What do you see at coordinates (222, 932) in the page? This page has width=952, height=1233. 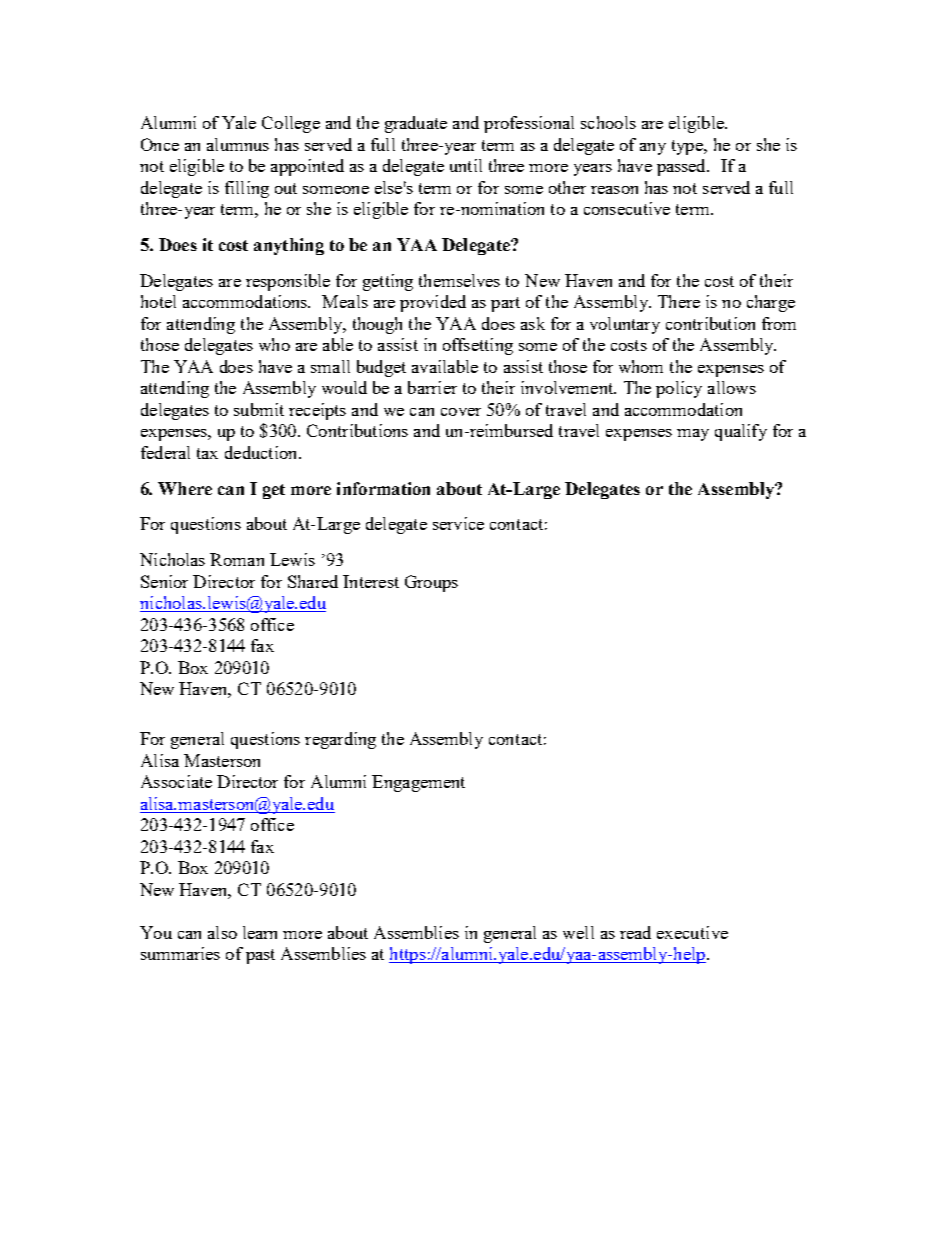 I see `also` at bounding box center [222, 932].
